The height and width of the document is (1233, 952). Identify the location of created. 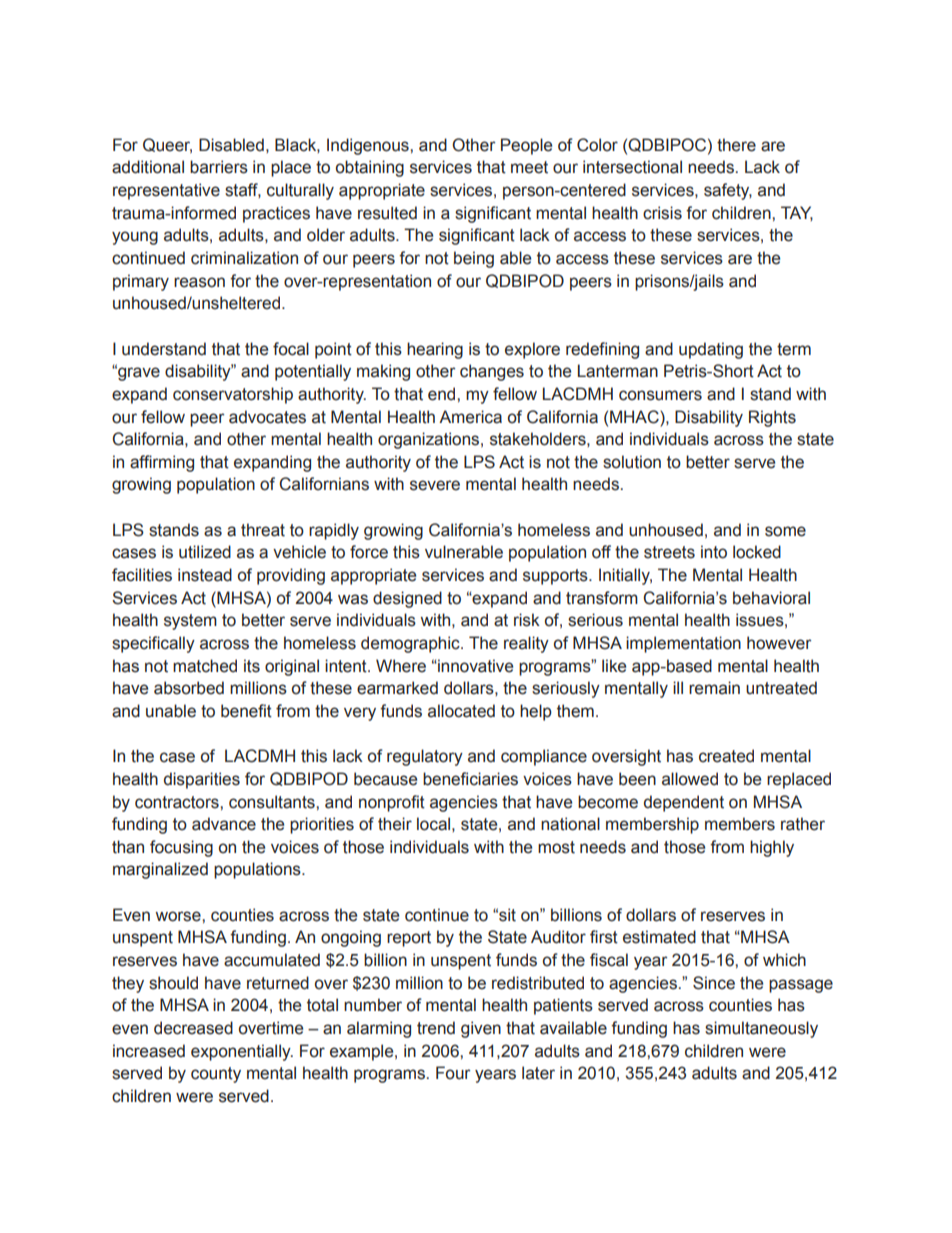
(726, 756).
